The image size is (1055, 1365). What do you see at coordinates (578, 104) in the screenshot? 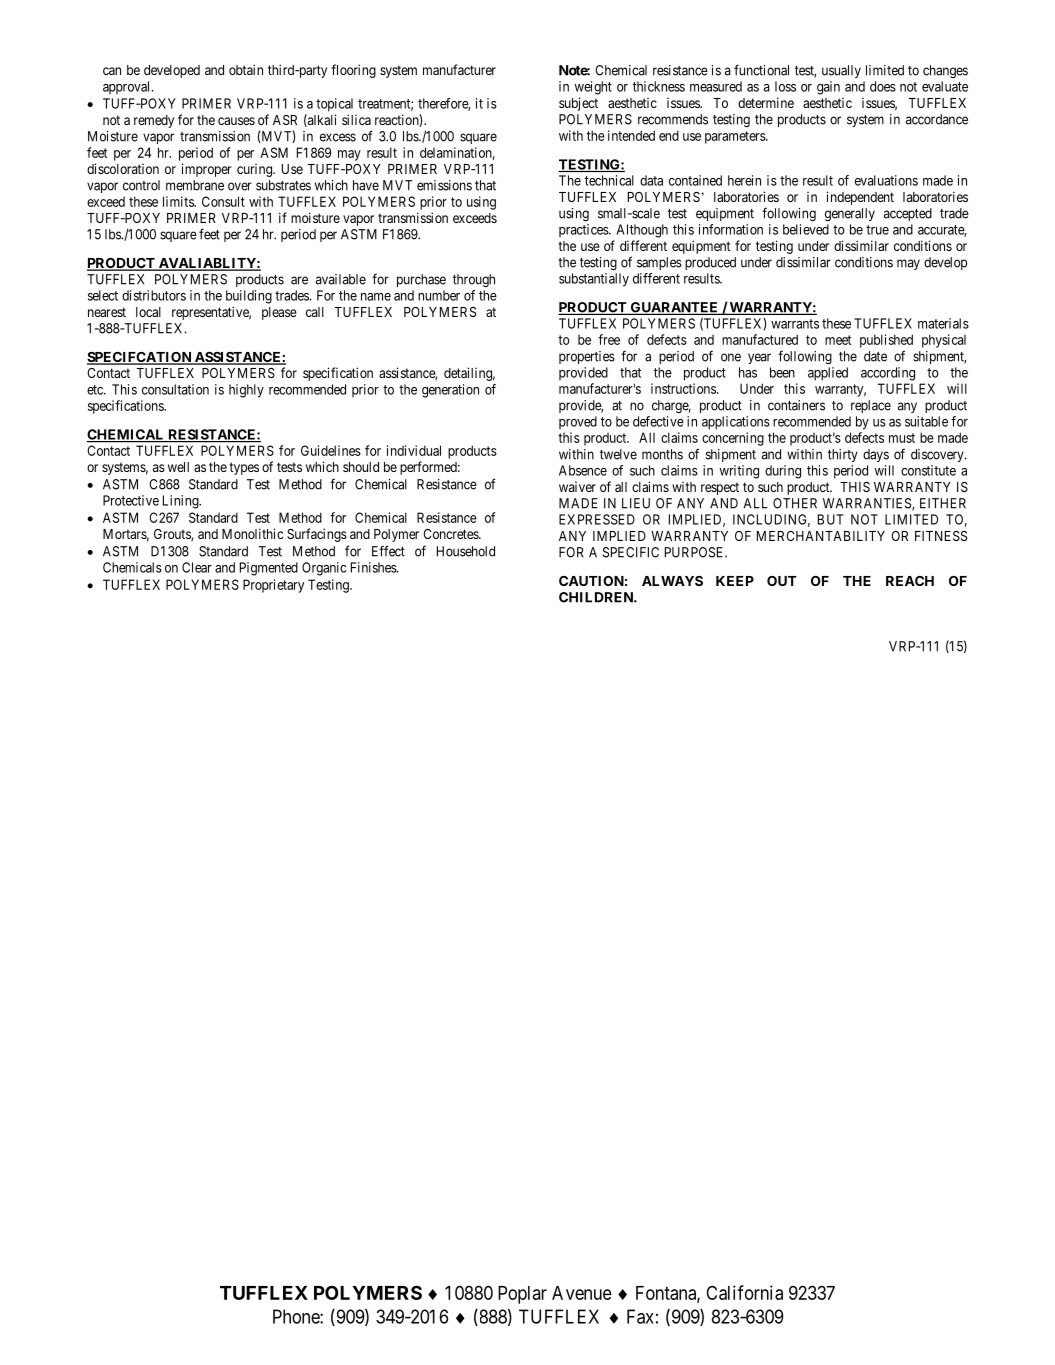
I see `subject` at bounding box center [578, 104].
